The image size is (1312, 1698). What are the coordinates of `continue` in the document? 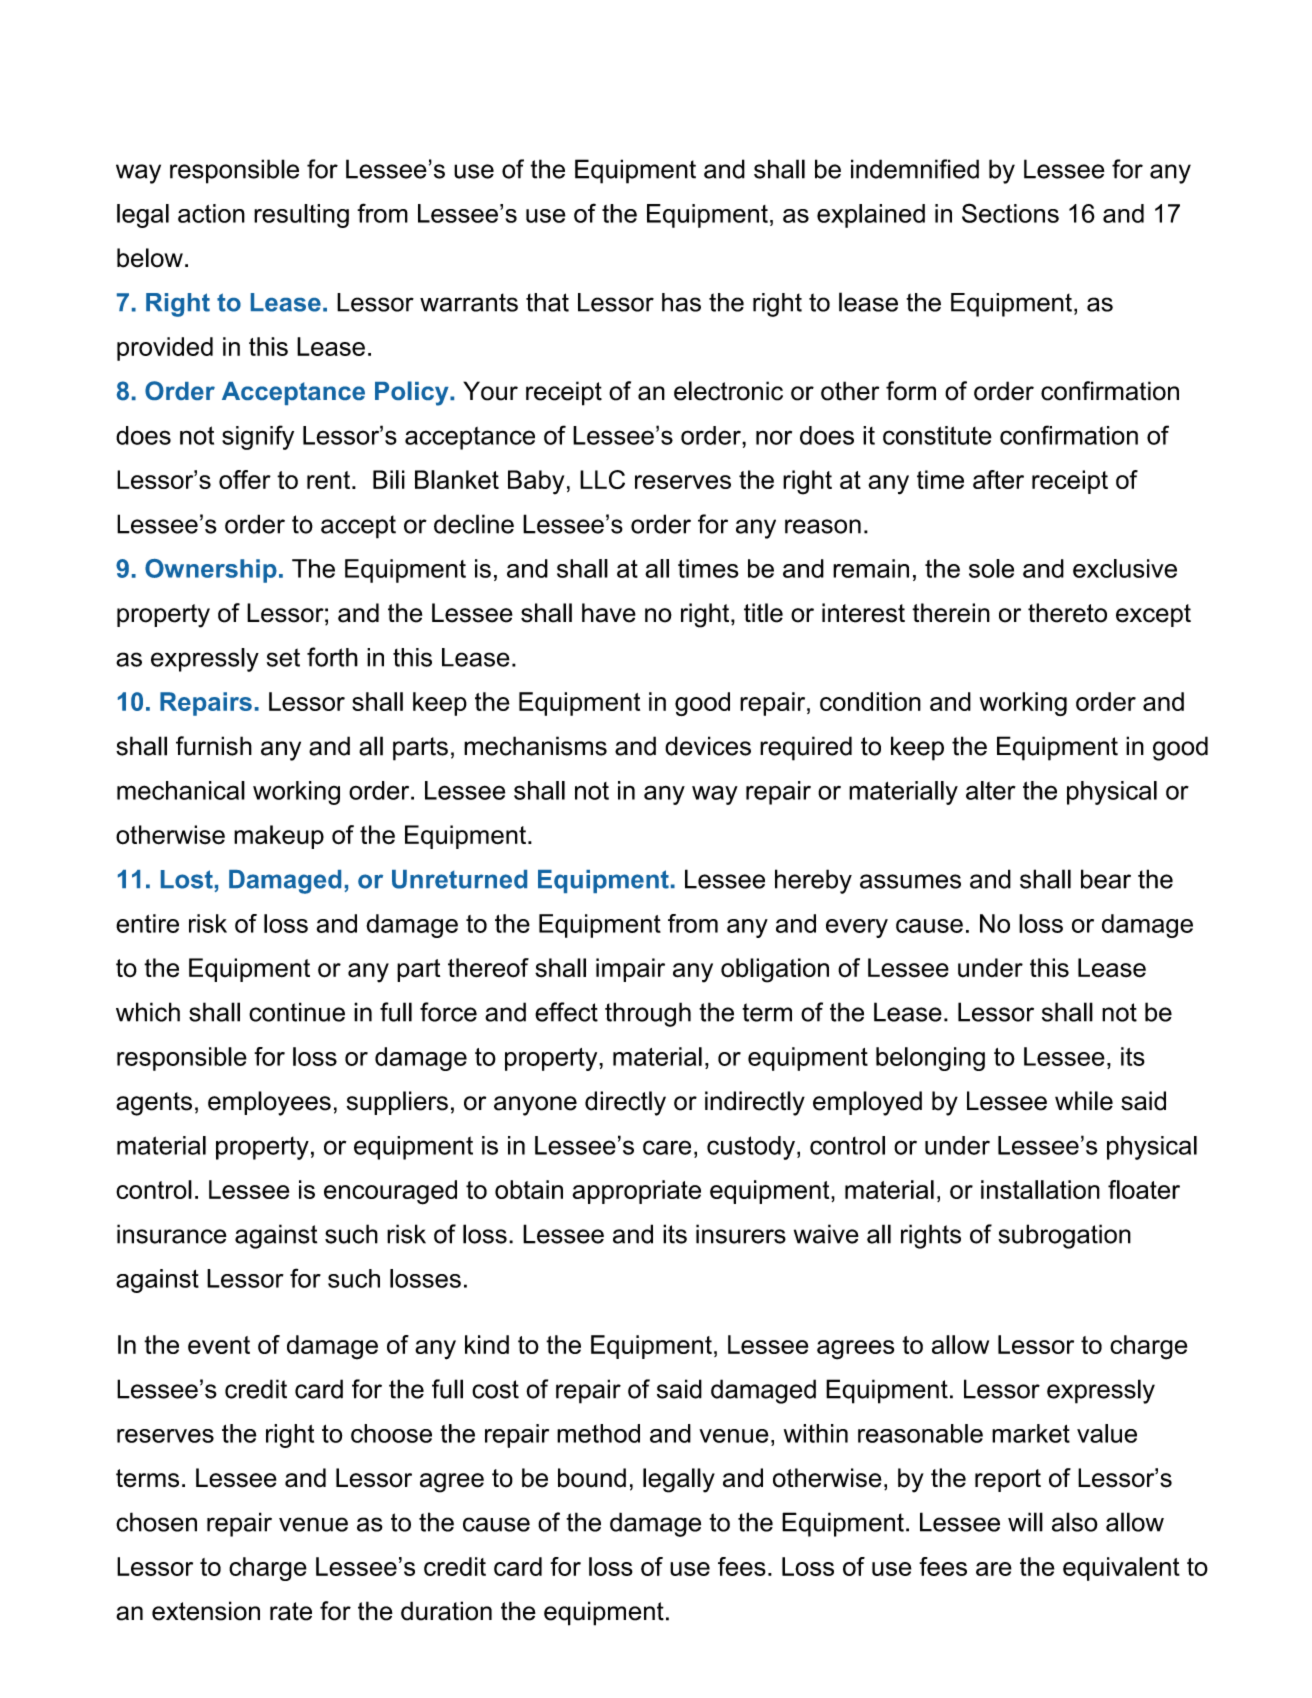 It's located at (297, 1012).
